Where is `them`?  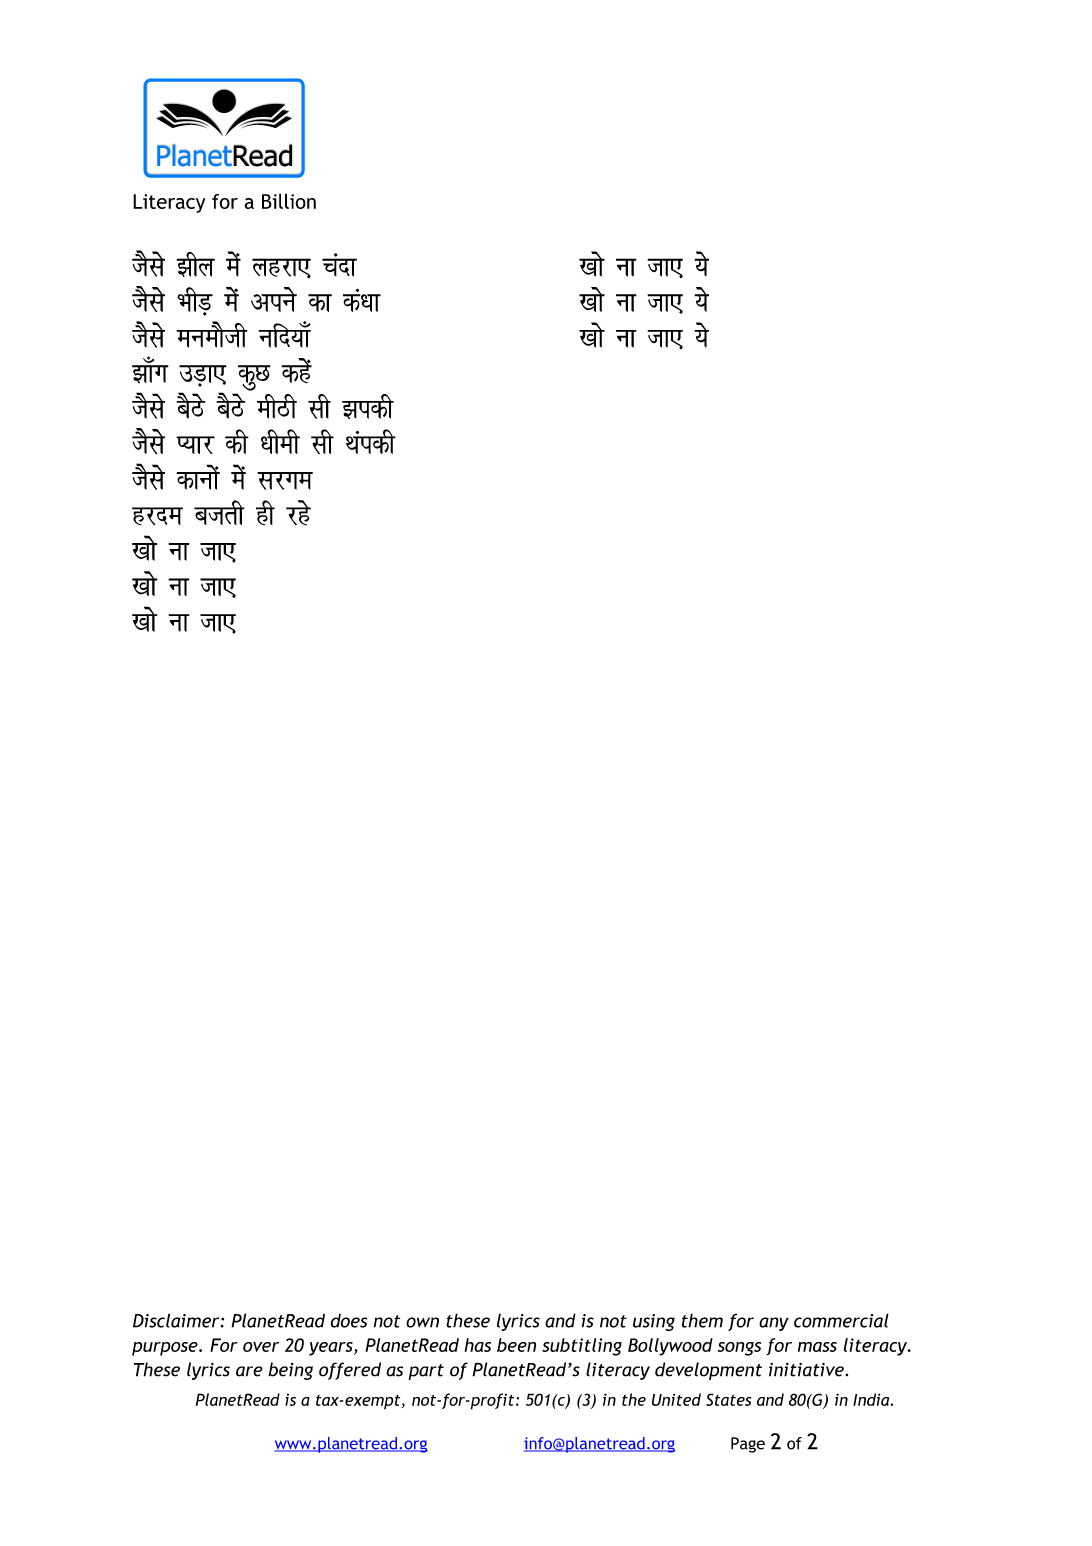 them is located at coordinates (702, 1320).
